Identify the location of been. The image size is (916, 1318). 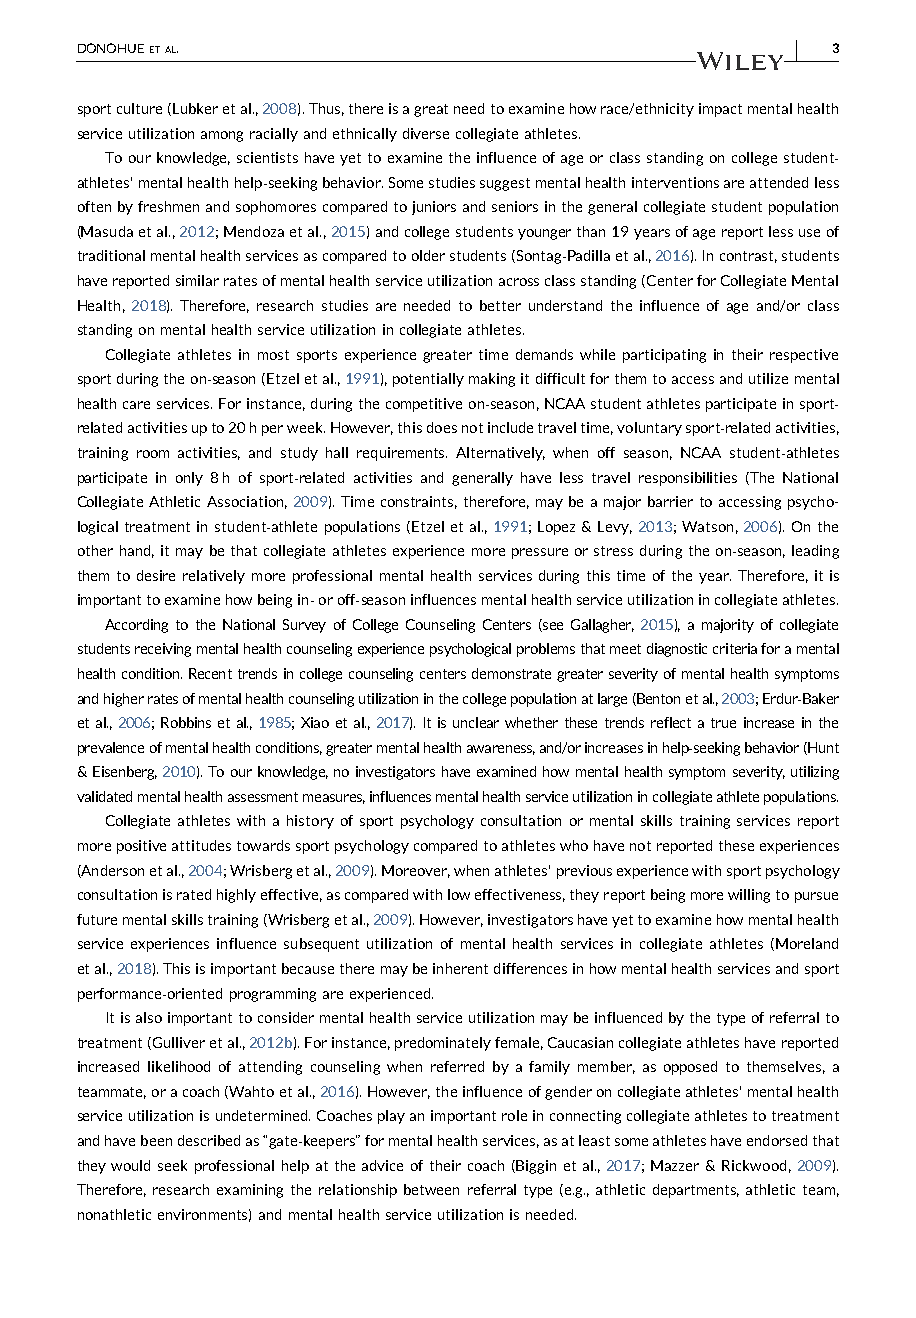
(156, 1140).
